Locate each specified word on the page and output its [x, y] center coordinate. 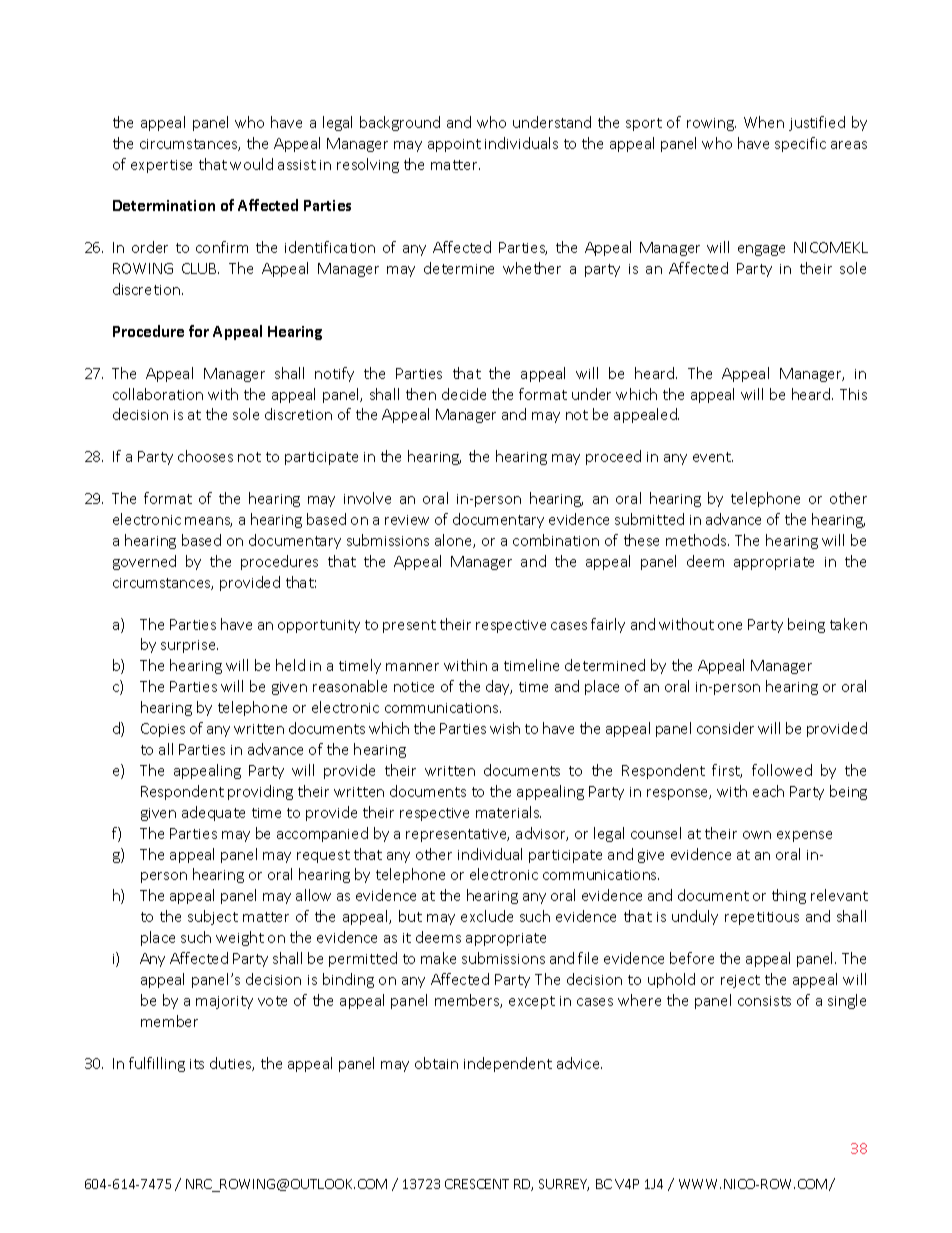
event [713, 457]
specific [800, 144]
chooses [205, 456]
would [251, 164]
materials [508, 812]
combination [556, 540]
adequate [213, 813]
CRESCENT [477, 1184]
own [757, 835]
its [197, 1064]
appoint [454, 145]
